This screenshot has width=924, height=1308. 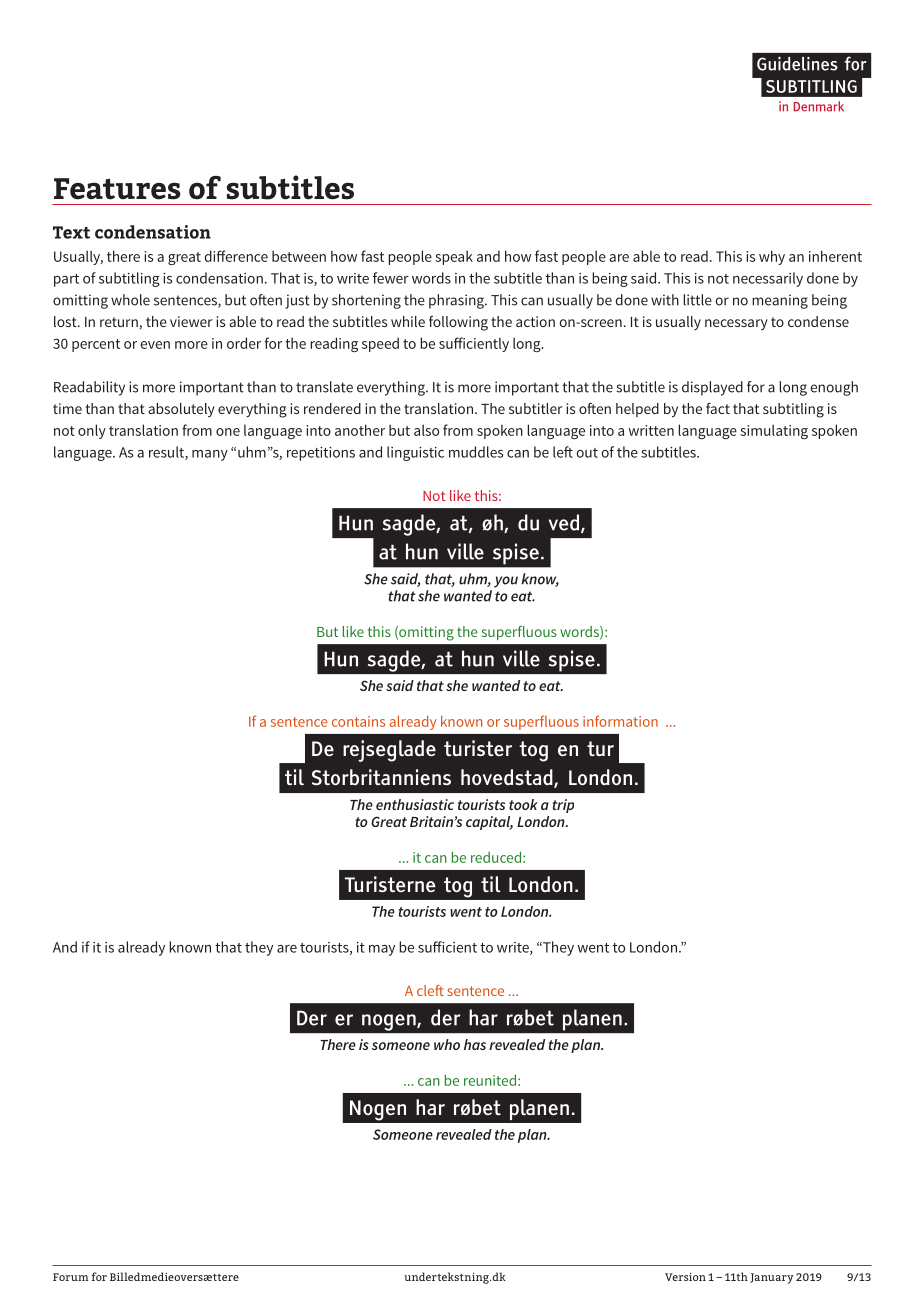 I want to click on information, so click(x=620, y=721).
